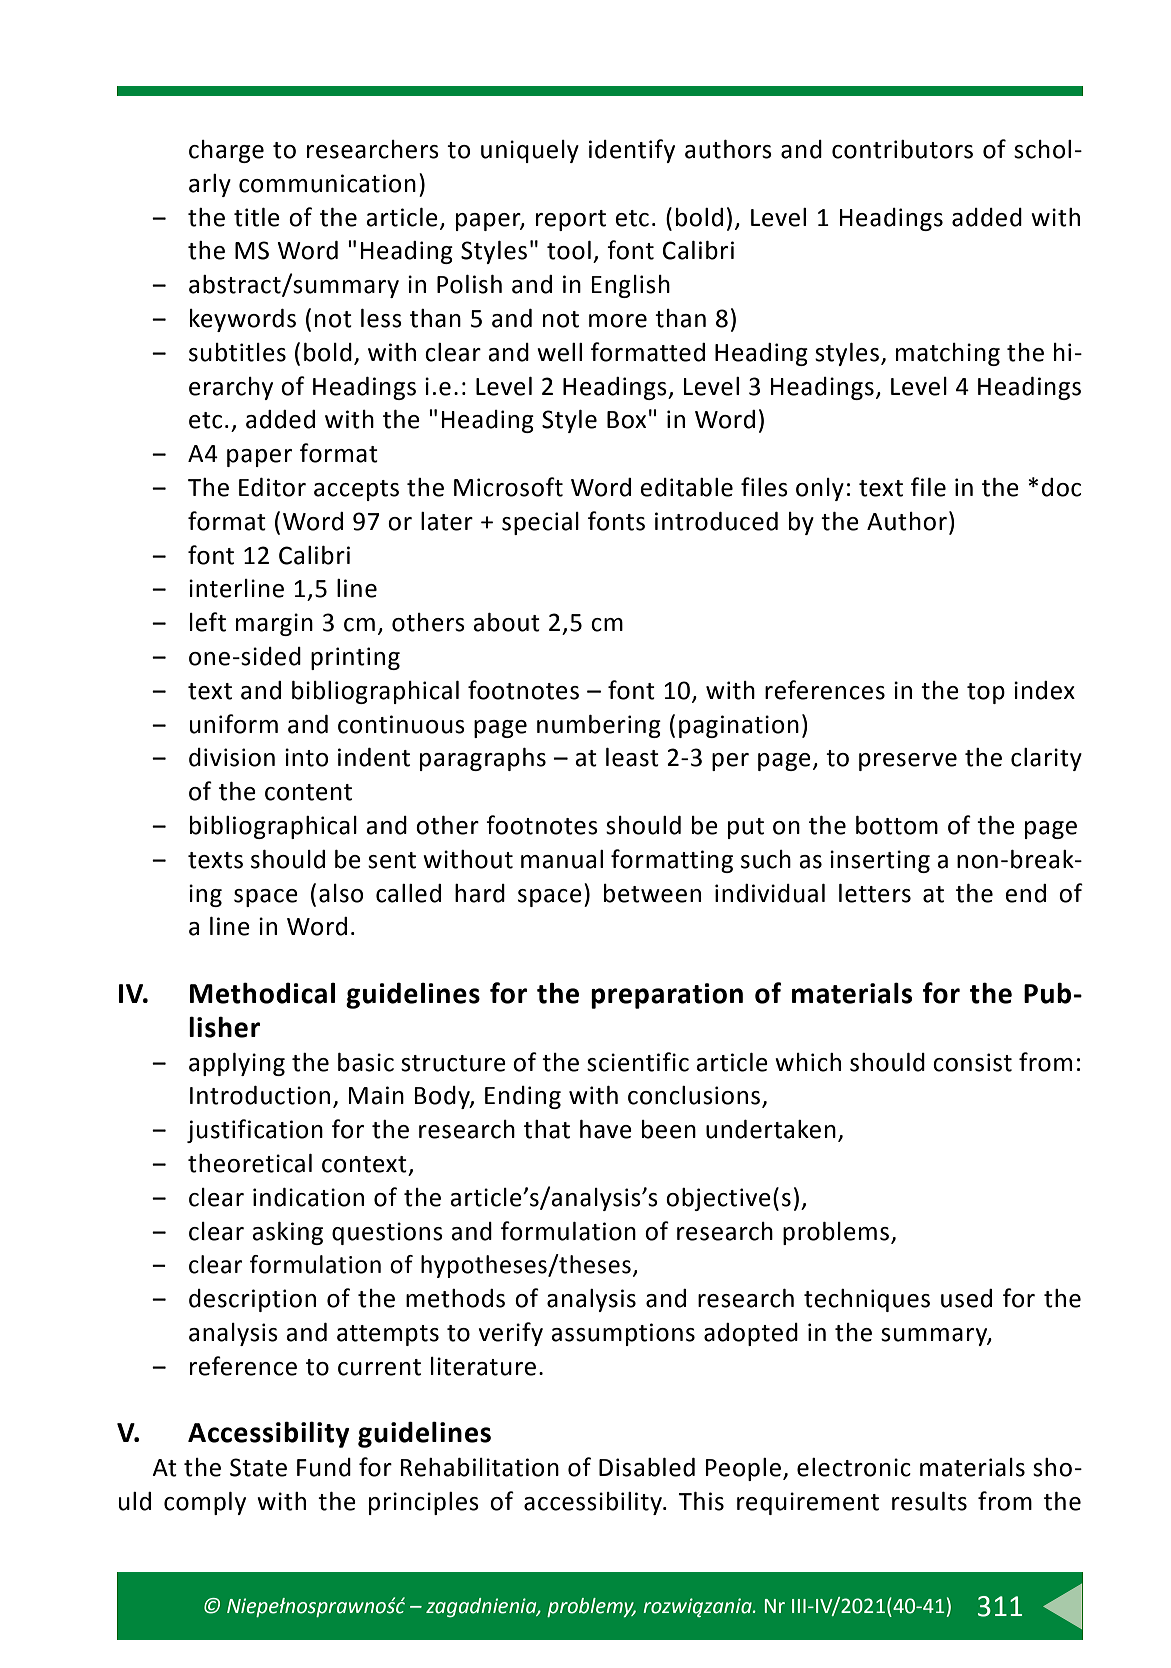 Image resolution: width=1171 pixels, height=1668 pixels. I want to click on Disabled, so click(647, 1467).
